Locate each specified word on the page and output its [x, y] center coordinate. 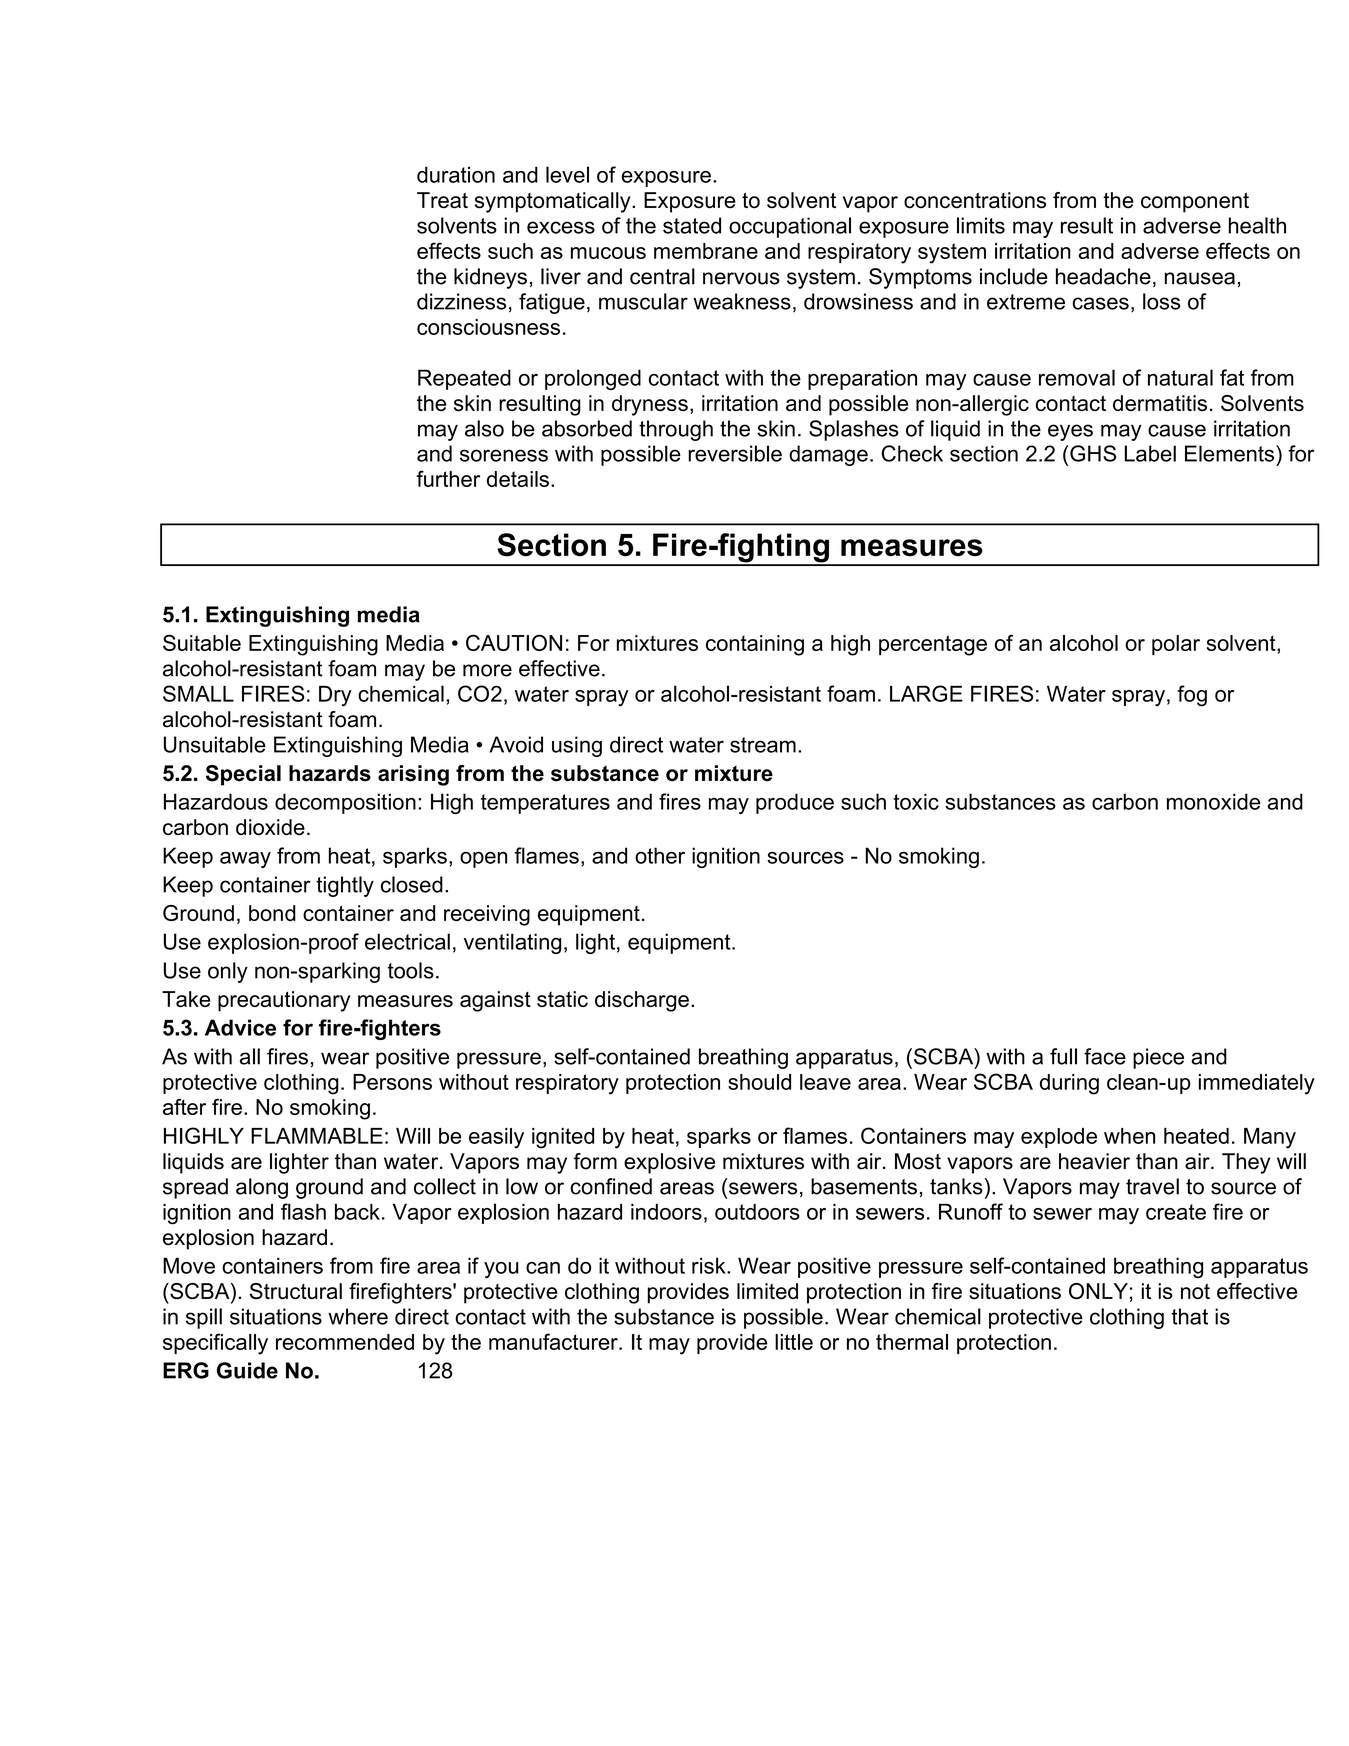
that [1189, 1316]
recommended [345, 1342]
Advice [240, 1027]
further [448, 478]
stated [692, 225]
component [1195, 203]
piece [1158, 1058]
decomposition [345, 803]
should [759, 1082]
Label [1150, 453]
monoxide [1213, 801]
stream [763, 745]
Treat [442, 200]
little [794, 1342]
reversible [735, 453]
